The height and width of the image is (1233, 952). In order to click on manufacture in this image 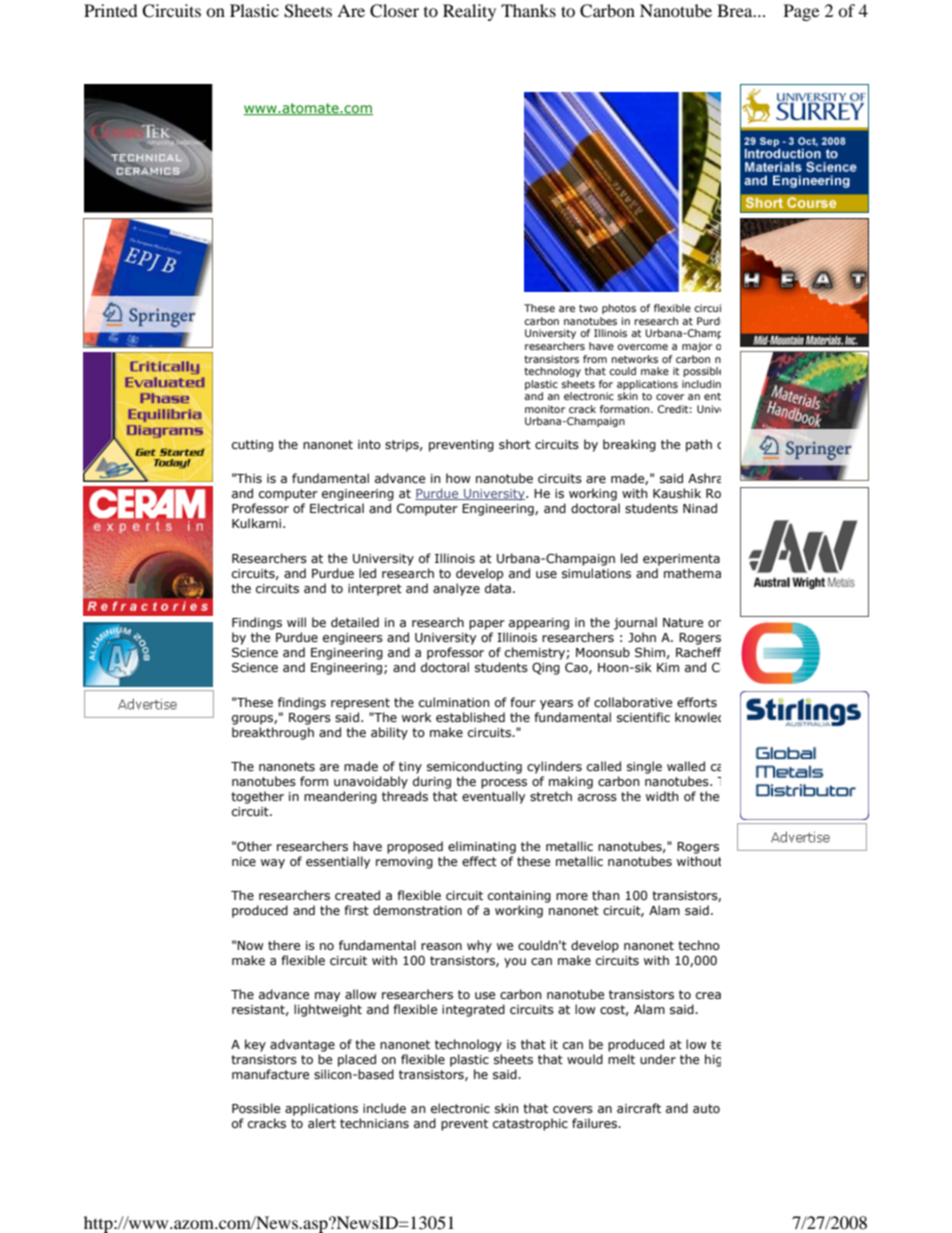, I will do `click(270, 1074)`.
